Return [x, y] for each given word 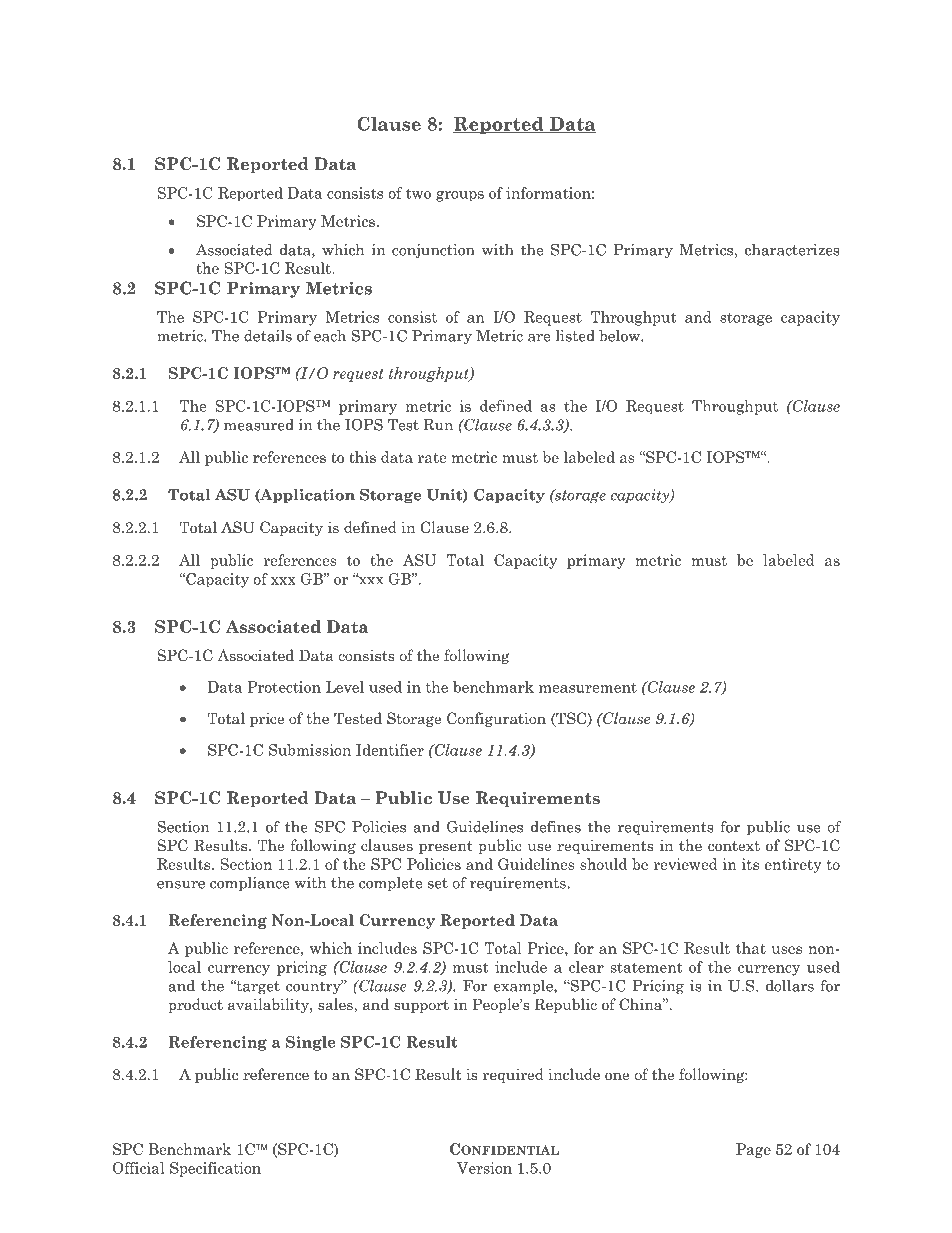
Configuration [496, 719]
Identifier [390, 750]
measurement [588, 687]
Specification [215, 1169]
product [195, 1005]
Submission [310, 750]
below [620, 336]
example [524, 987]
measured [259, 425]
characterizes [792, 250]
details [268, 336]
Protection [284, 687]
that [751, 948]
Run [438, 425]
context [734, 846]
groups [460, 196]
